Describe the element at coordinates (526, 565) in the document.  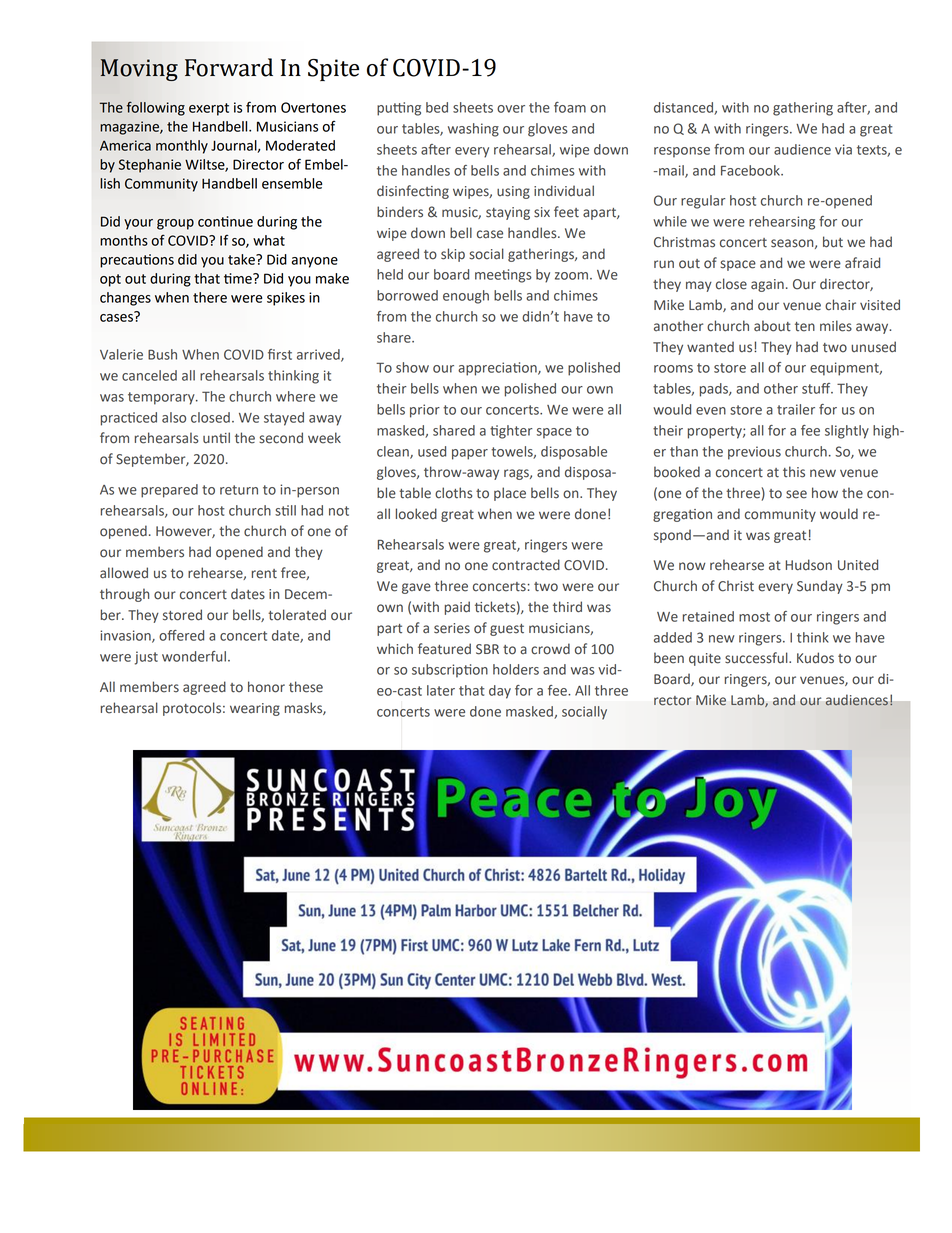
I see `contracted` at that location.
